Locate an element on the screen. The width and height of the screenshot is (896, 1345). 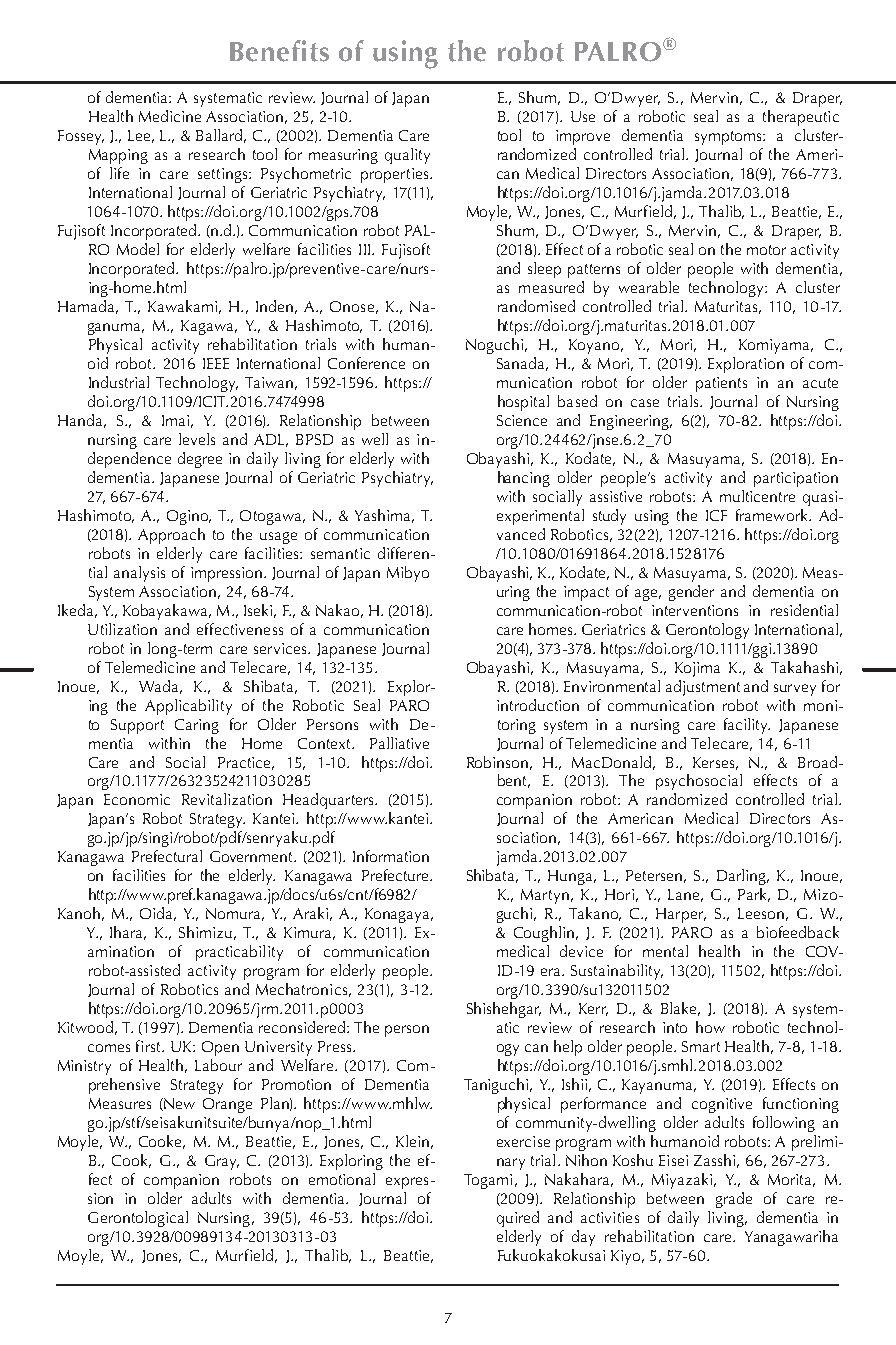
quality is located at coordinates (407, 156).
